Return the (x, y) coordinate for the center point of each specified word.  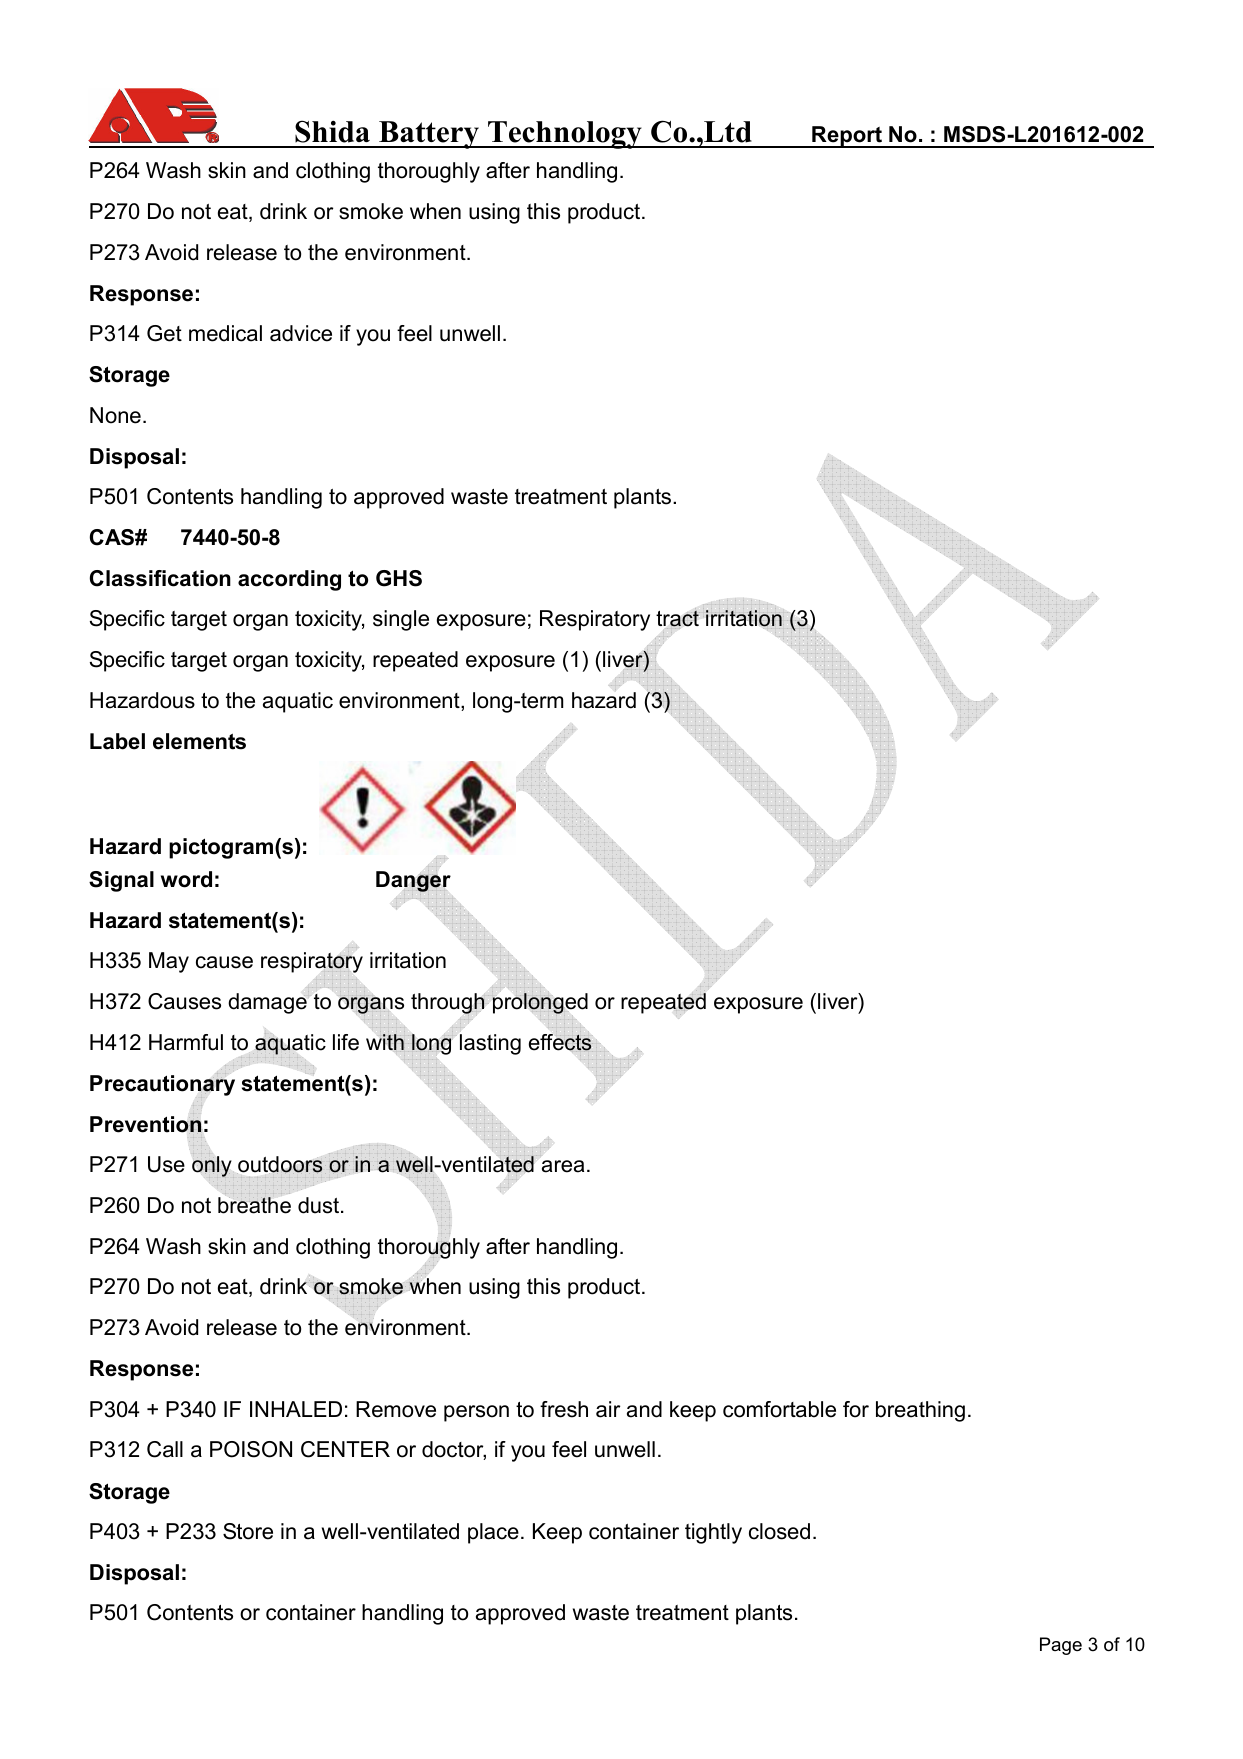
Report (847, 137)
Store (248, 1531)
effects (561, 1043)
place (493, 1533)
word (186, 879)
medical (225, 333)
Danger (413, 882)
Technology (565, 135)
